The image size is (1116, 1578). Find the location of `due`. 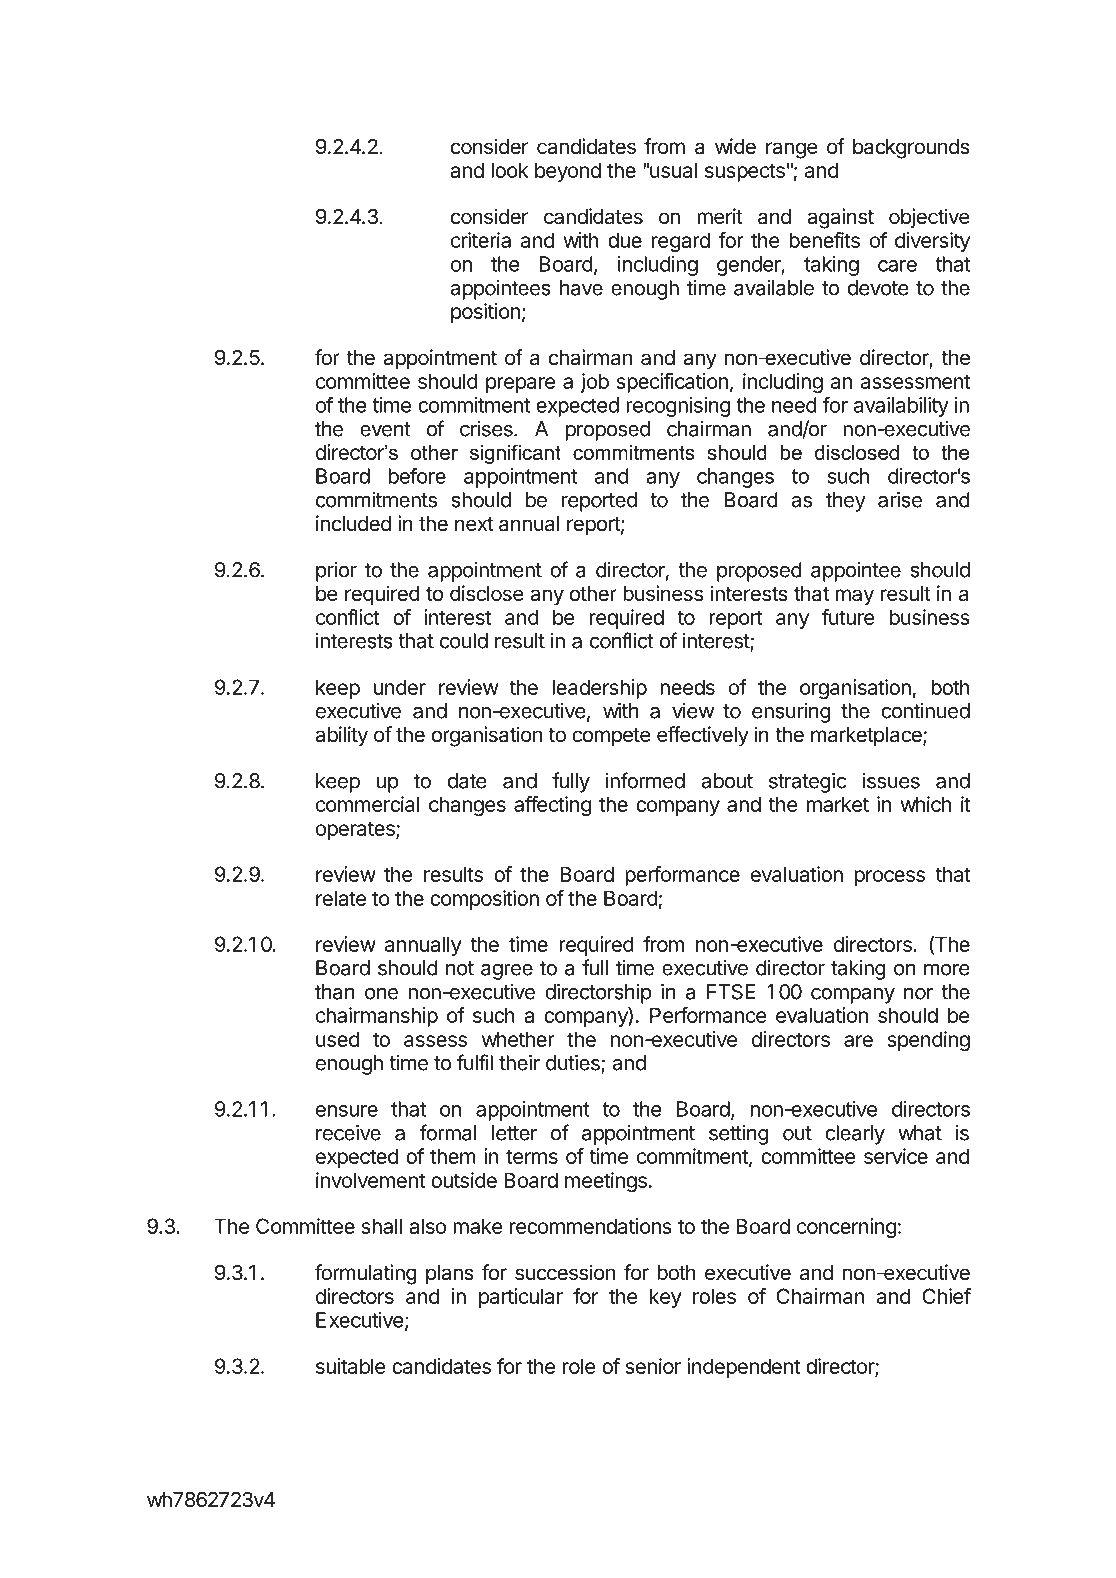

due is located at coordinates (625, 240).
